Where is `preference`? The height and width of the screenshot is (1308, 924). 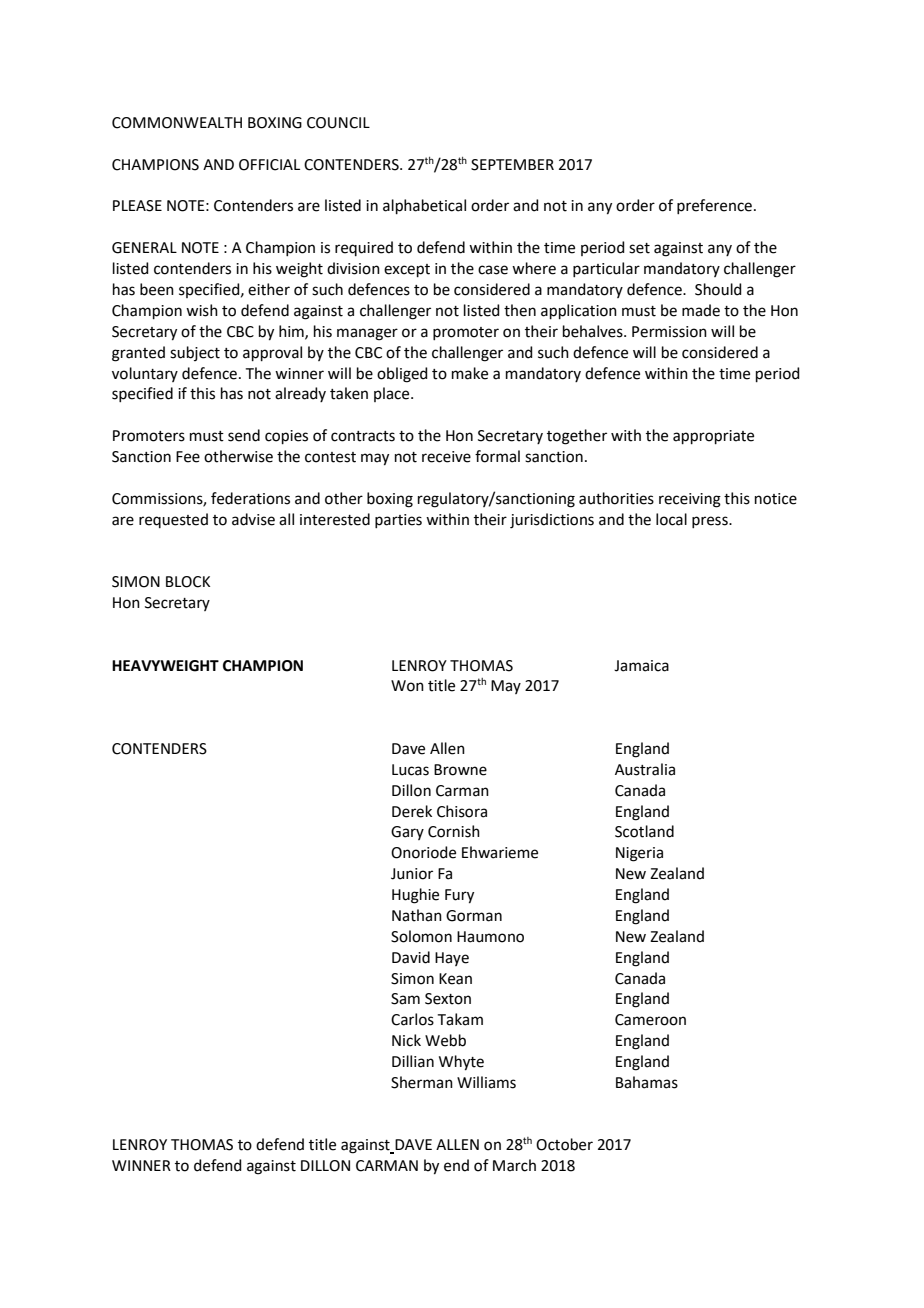 preference is located at coordinates (714, 206).
